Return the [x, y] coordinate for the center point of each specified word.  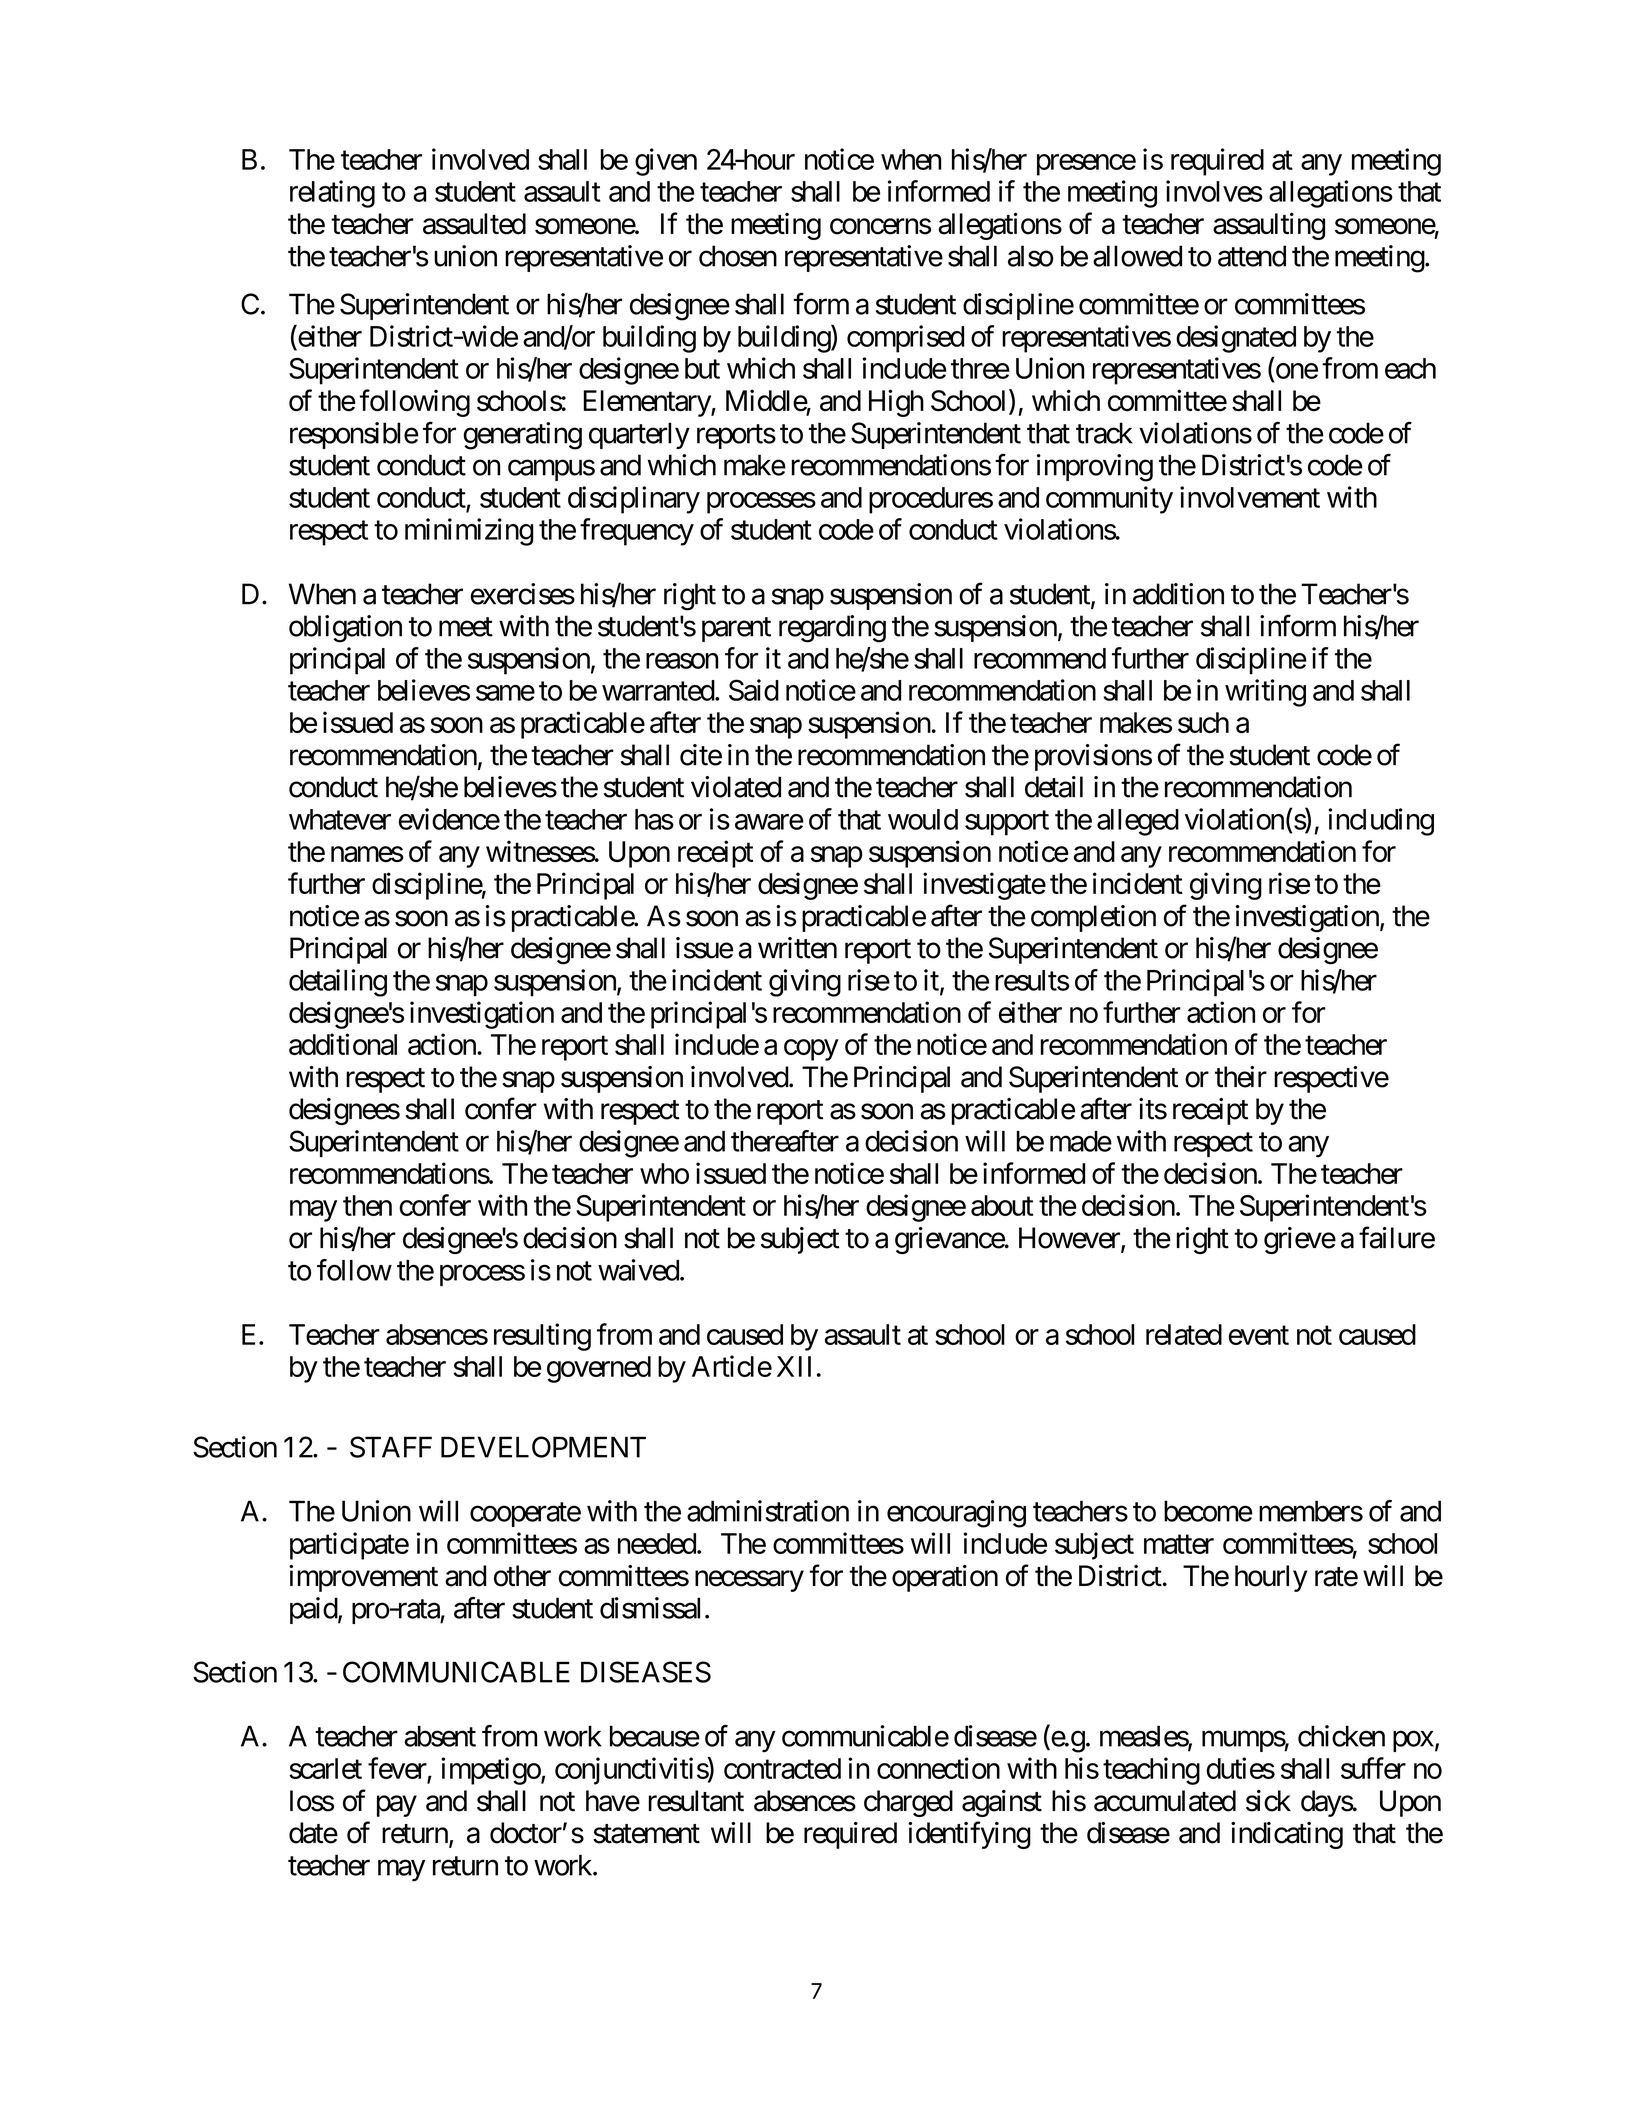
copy [811, 1050]
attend [1252, 256]
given [666, 162]
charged [908, 1803]
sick [1268, 1801]
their [1241, 1077]
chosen [738, 256]
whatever [340, 819]
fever [397, 1768]
